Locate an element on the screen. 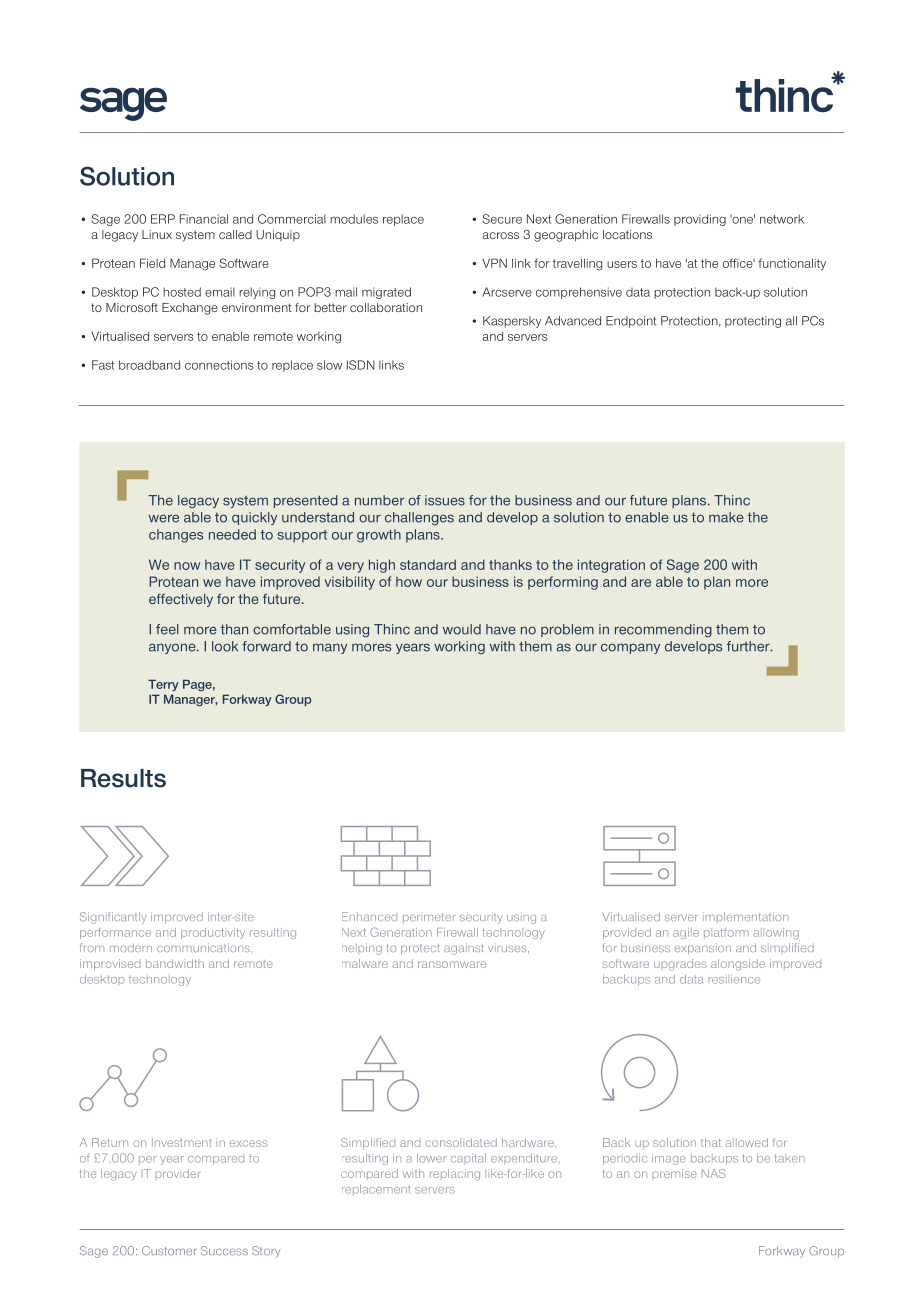 This screenshot has height=1308, width=924. replacing is located at coordinates (455, 1175).
